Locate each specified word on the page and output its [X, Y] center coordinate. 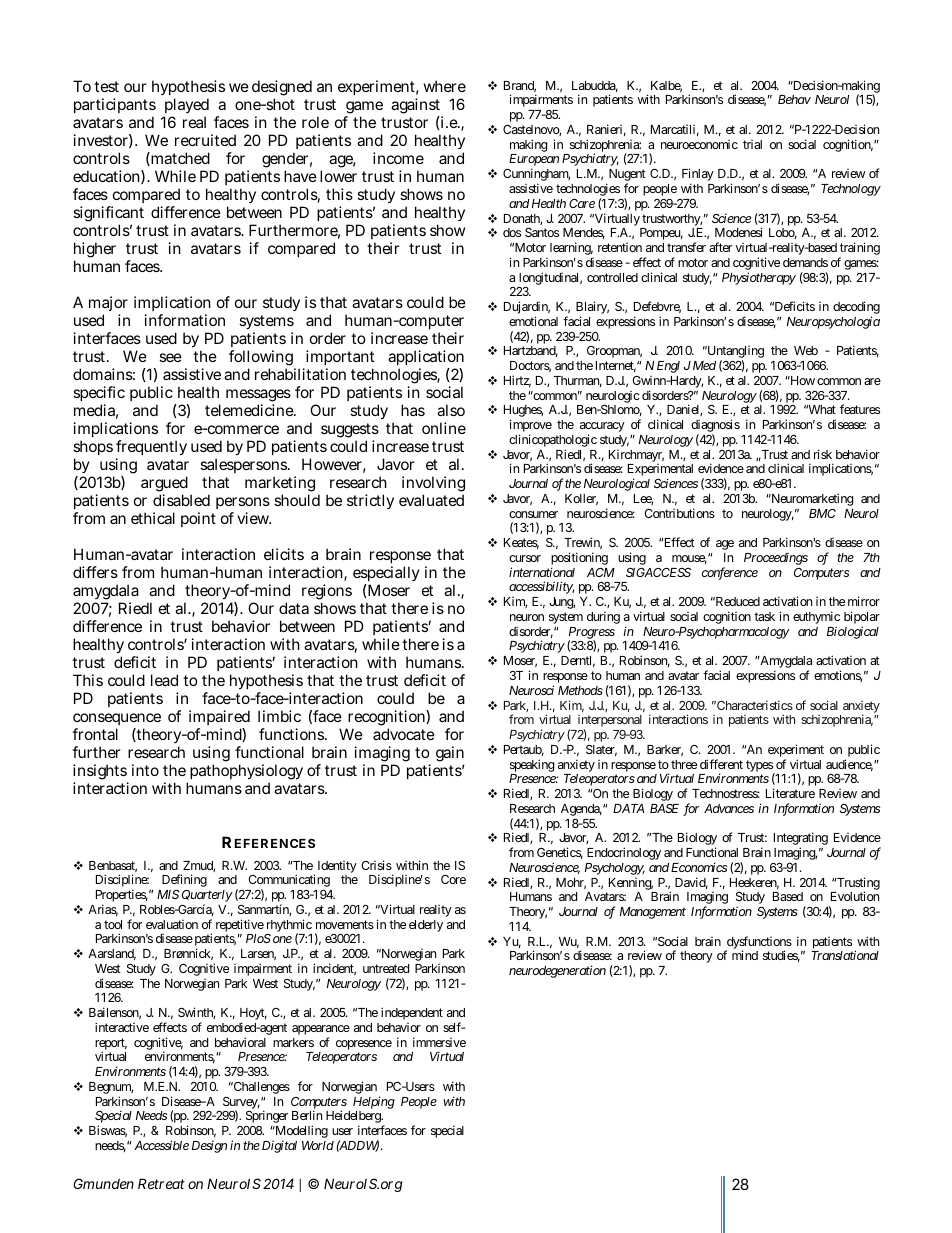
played [186, 107]
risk [823, 454]
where [445, 86]
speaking [532, 765]
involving [433, 485]
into [145, 770]
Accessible [161, 1145]
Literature [790, 793]
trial [752, 144]
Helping [374, 1102]
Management [653, 913]
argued [164, 485]
